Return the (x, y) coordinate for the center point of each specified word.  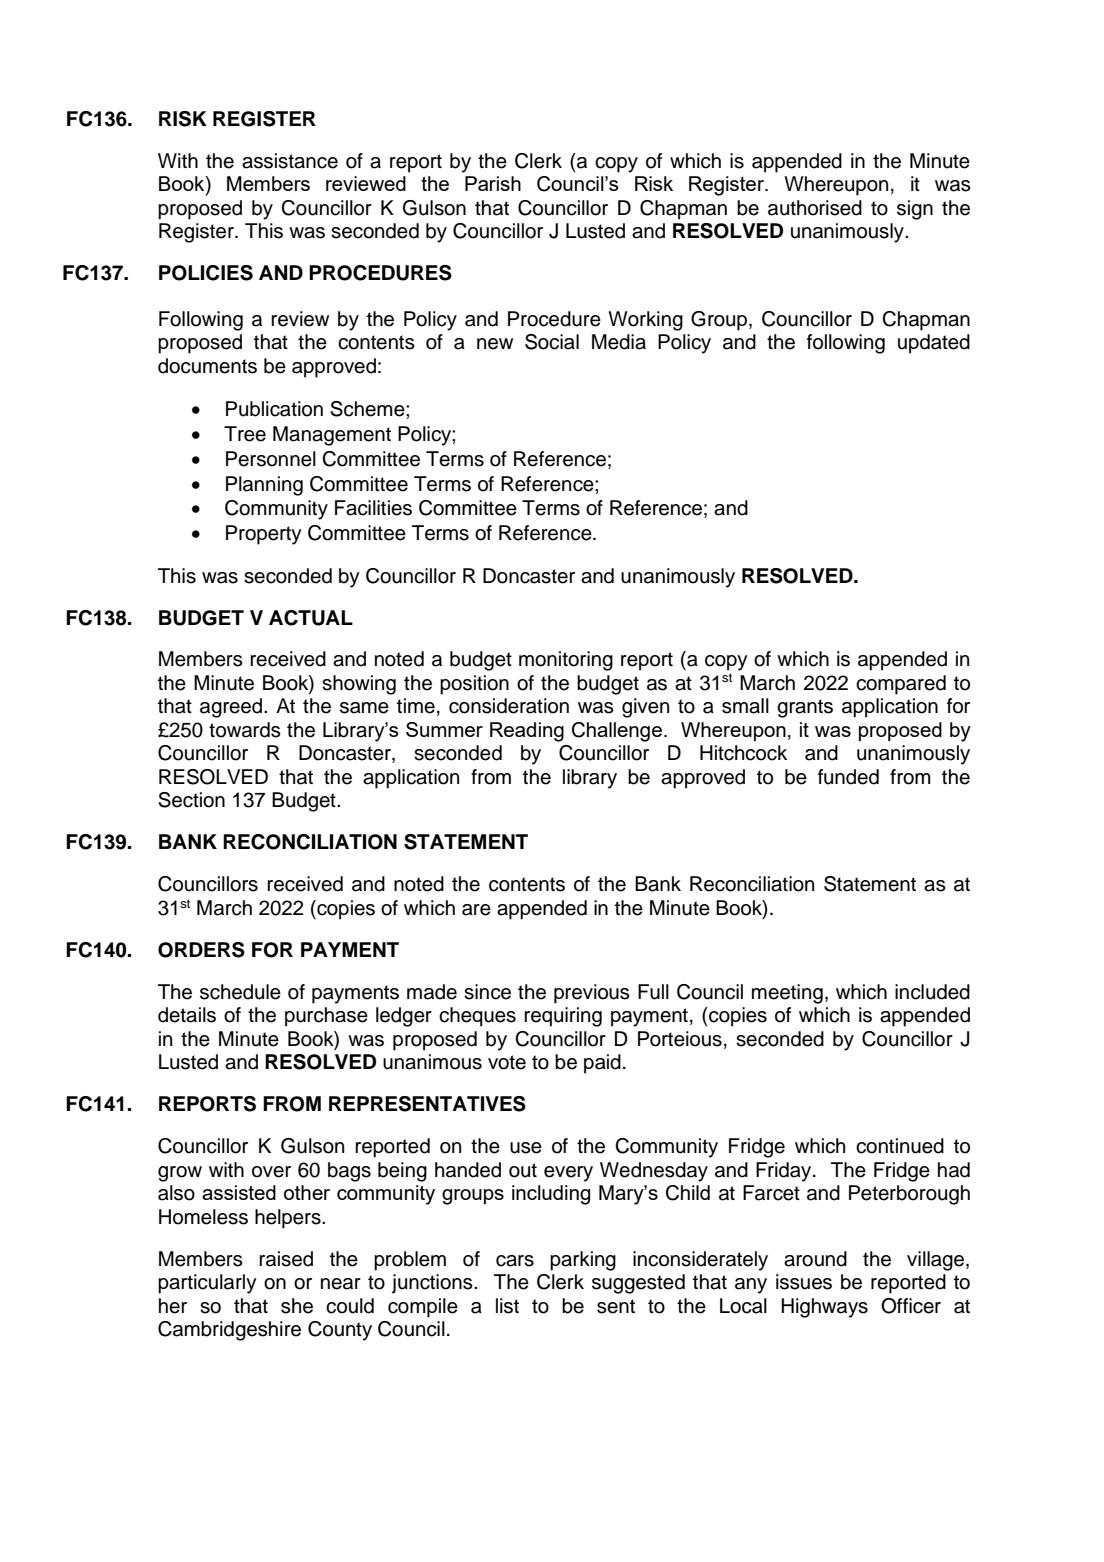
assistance (290, 161)
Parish (493, 183)
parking (583, 1261)
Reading (527, 732)
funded (848, 777)
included (932, 992)
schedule (240, 992)
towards (245, 730)
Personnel (271, 459)
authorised (815, 208)
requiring (563, 1017)
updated (934, 344)
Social (552, 342)
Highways (824, 1308)
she (297, 1306)
